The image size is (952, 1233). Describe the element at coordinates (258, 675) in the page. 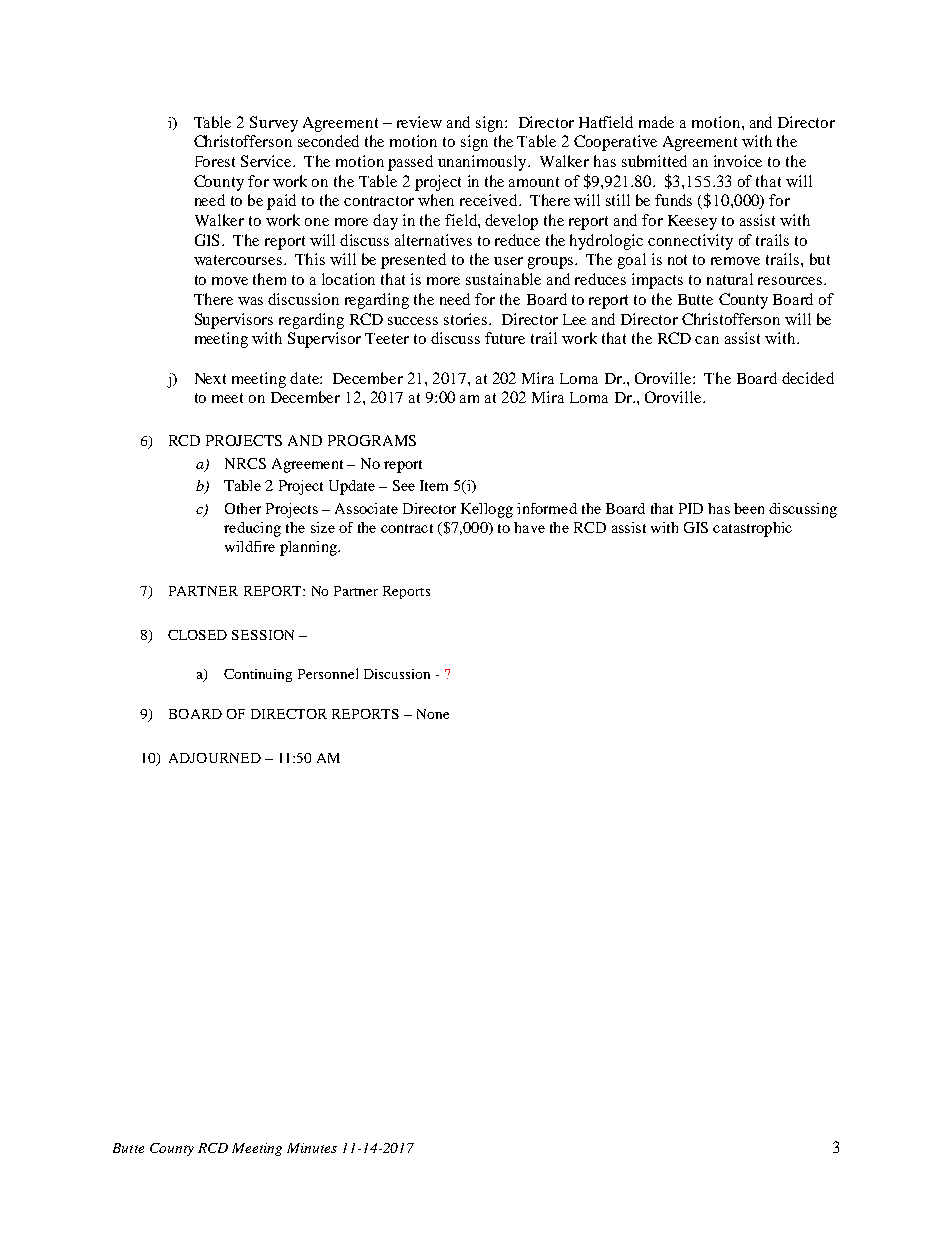

I see `Continuing` at that location.
